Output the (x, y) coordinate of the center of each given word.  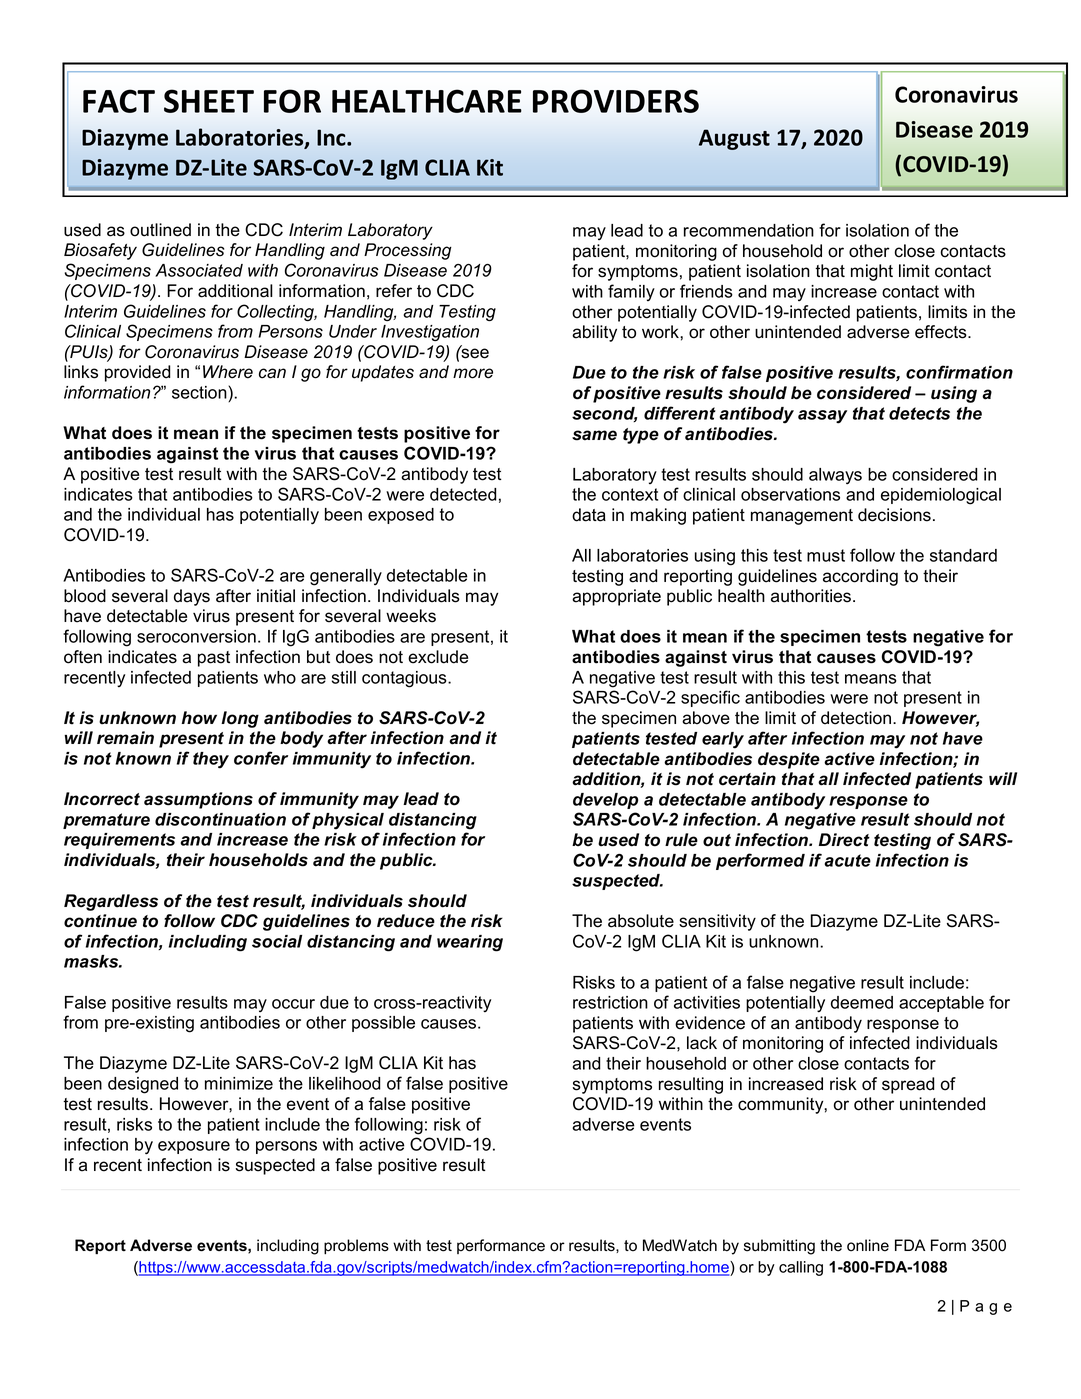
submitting (779, 1247)
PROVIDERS (616, 101)
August (734, 139)
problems (356, 1247)
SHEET (209, 101)
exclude (438, 657)
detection (857, 718)
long (240, 719)
